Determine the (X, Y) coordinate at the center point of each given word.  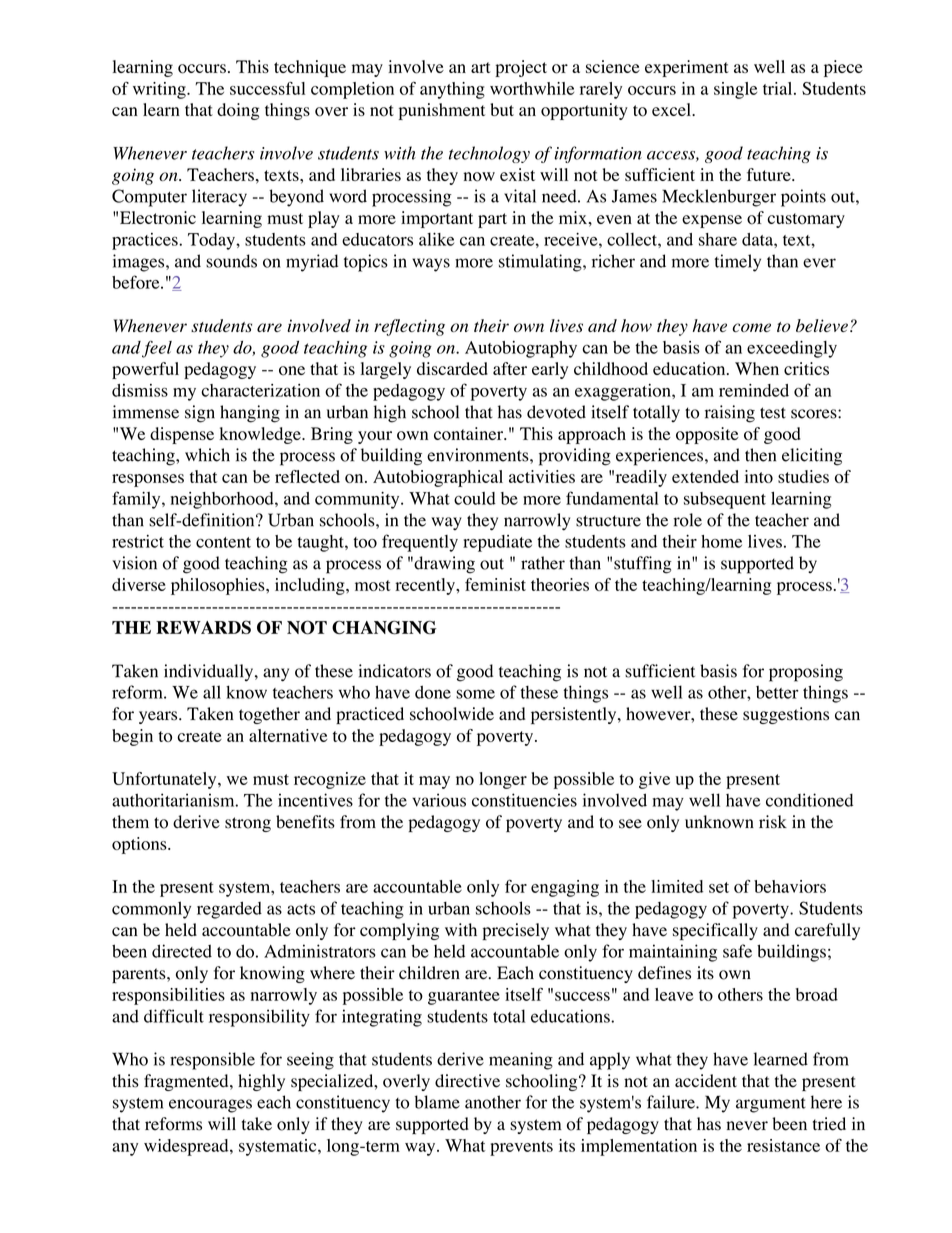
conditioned (809, 800)
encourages (210, 1106)
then (760, 455)
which (207, 455)
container (469, 434)
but (502, 109)
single (735, 90)
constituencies (524, 800)
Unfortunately (165, 780)
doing (238, 111)
